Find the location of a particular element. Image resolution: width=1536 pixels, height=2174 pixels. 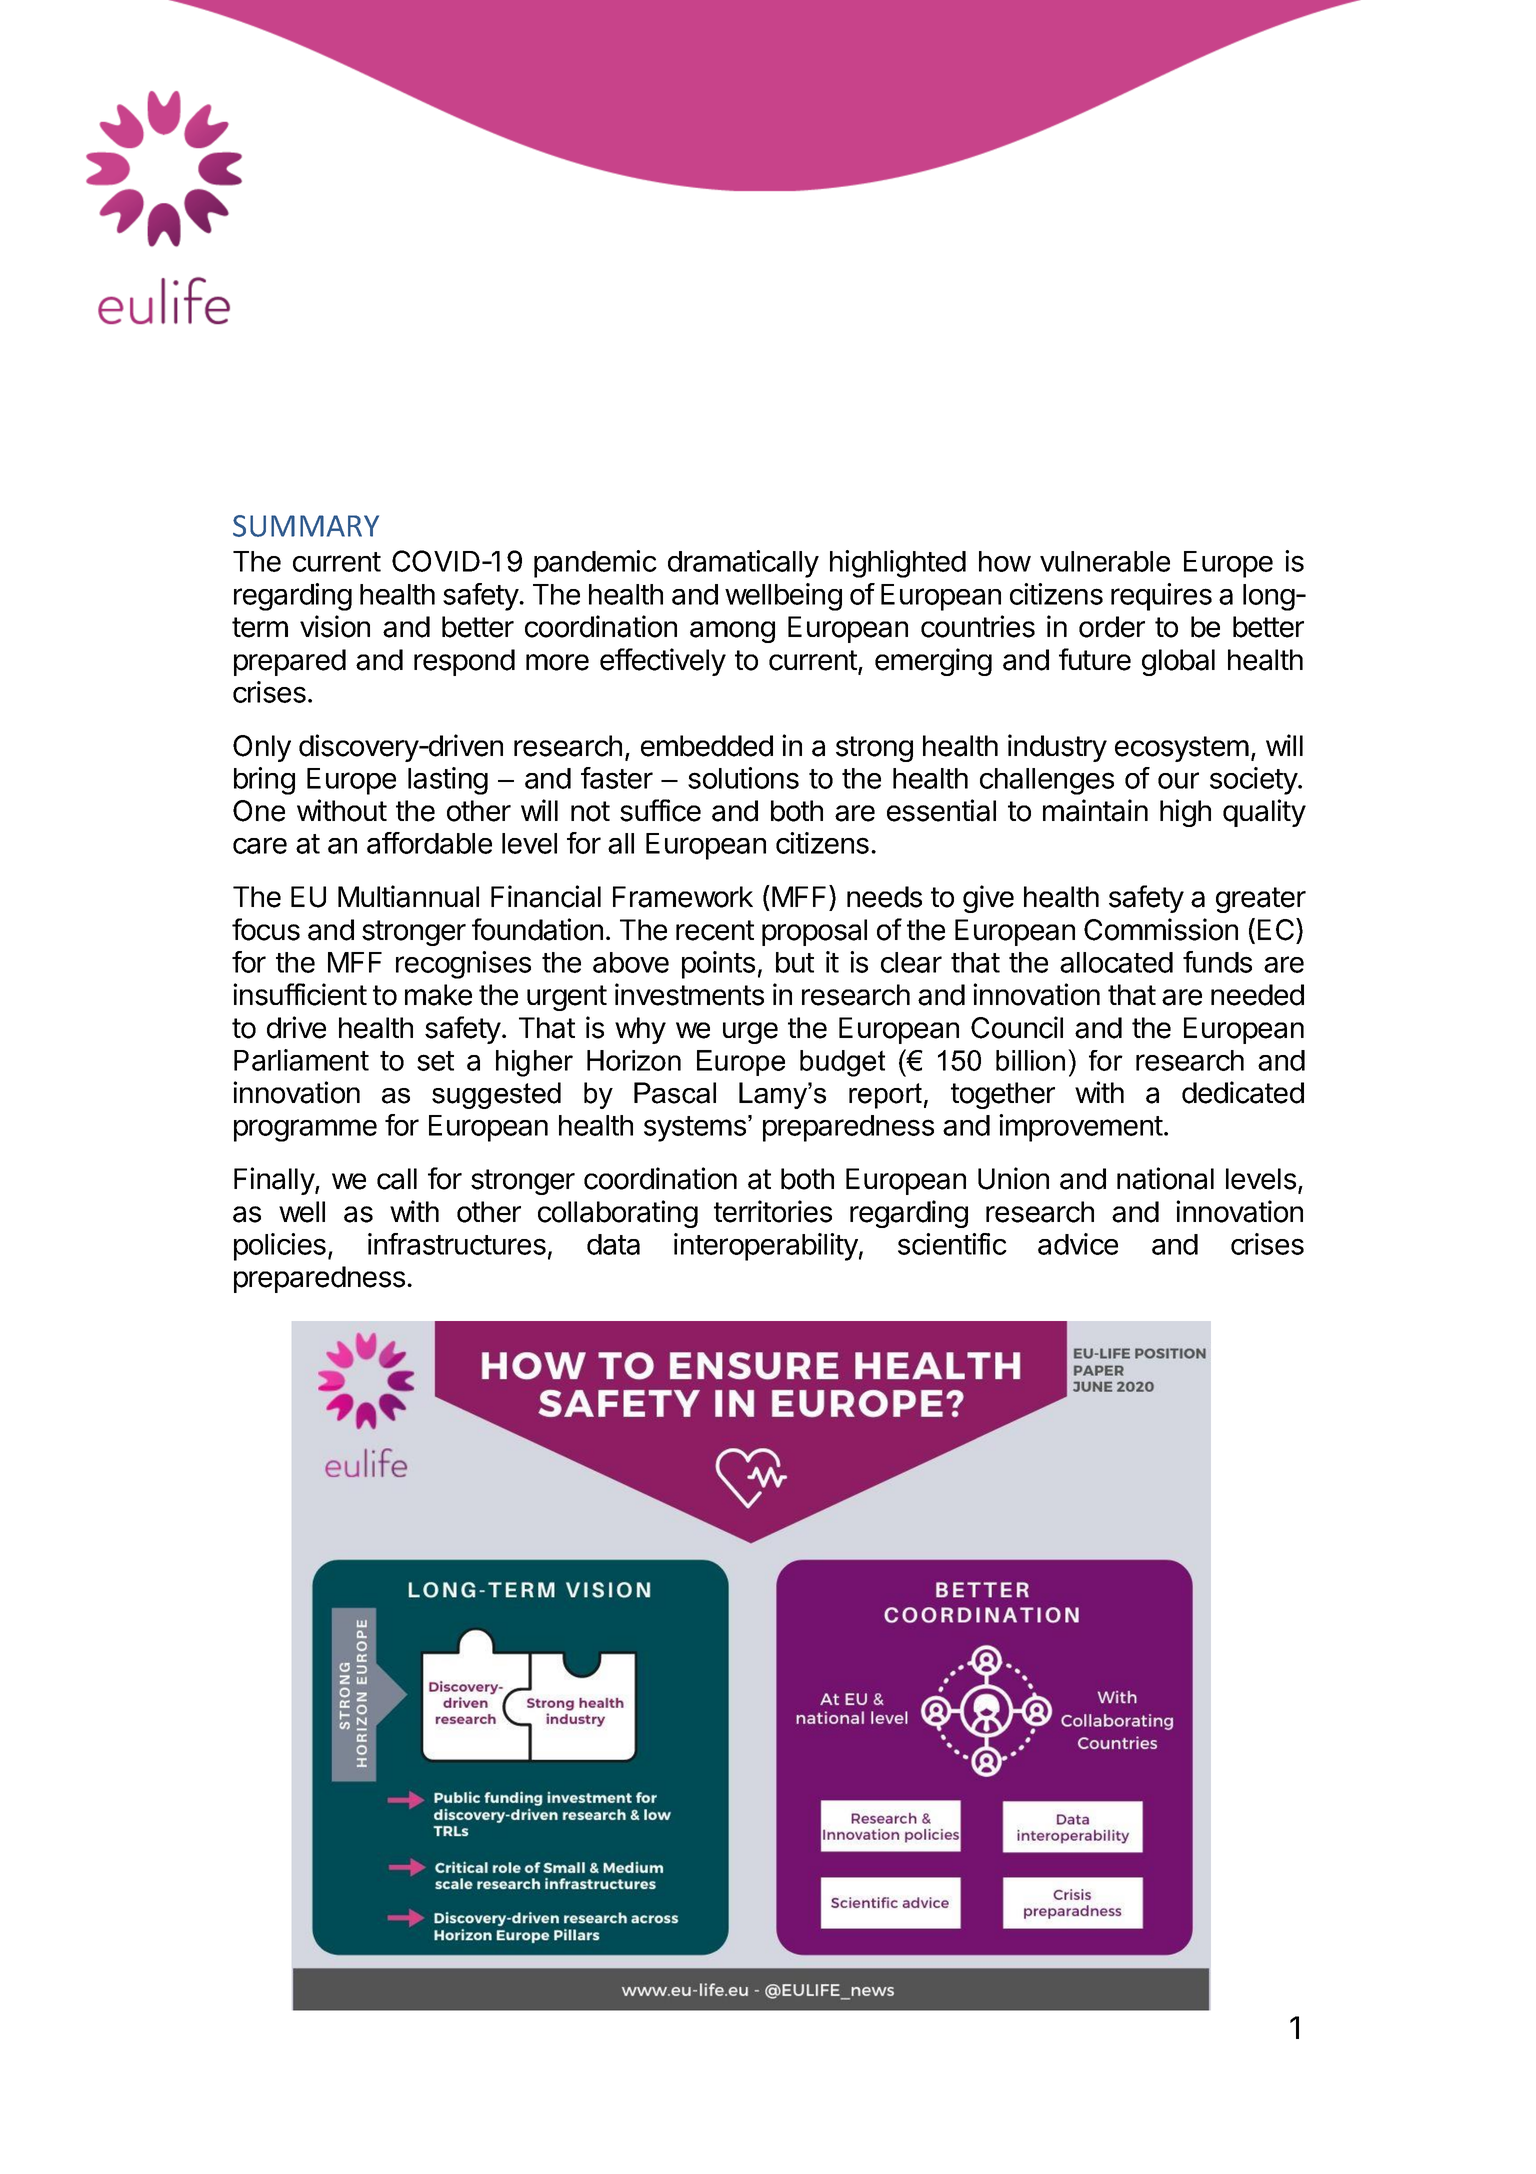

vulnerable is located at coordinates (1105, 561).
